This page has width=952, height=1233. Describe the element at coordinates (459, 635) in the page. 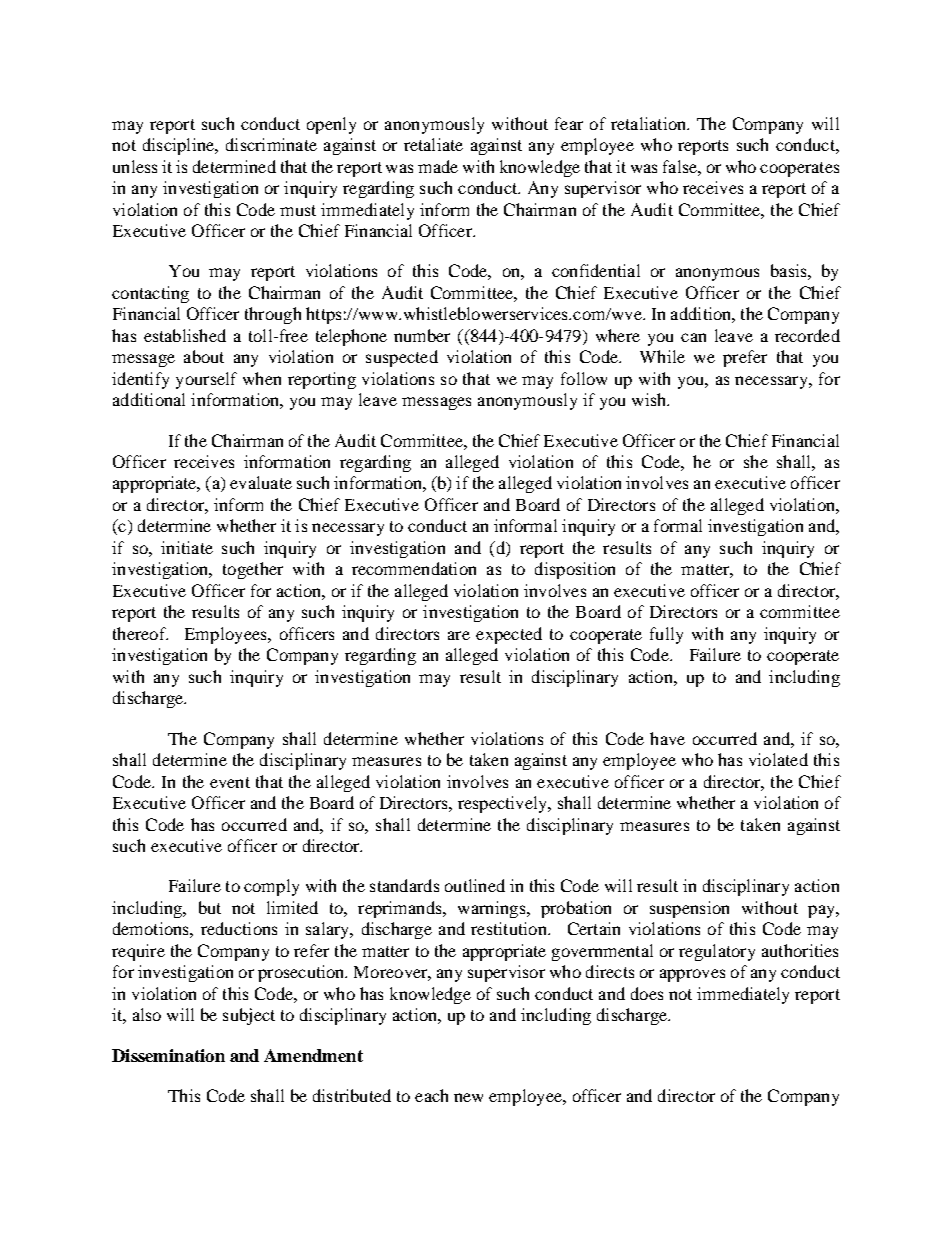

I see `are` at that location.
